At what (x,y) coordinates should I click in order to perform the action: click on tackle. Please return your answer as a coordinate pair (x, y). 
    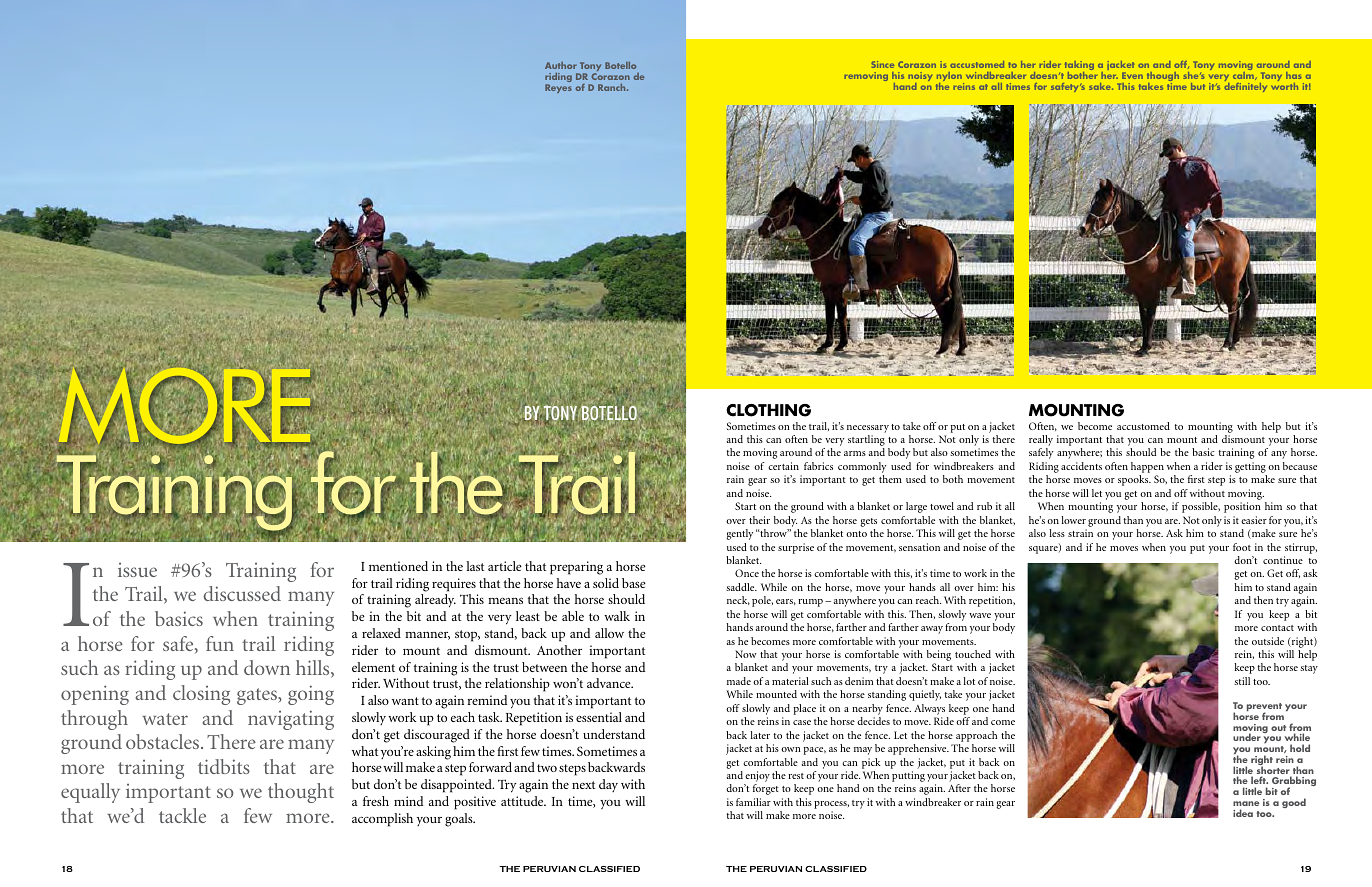
    Looking at the image, I should click on (182, 815).
